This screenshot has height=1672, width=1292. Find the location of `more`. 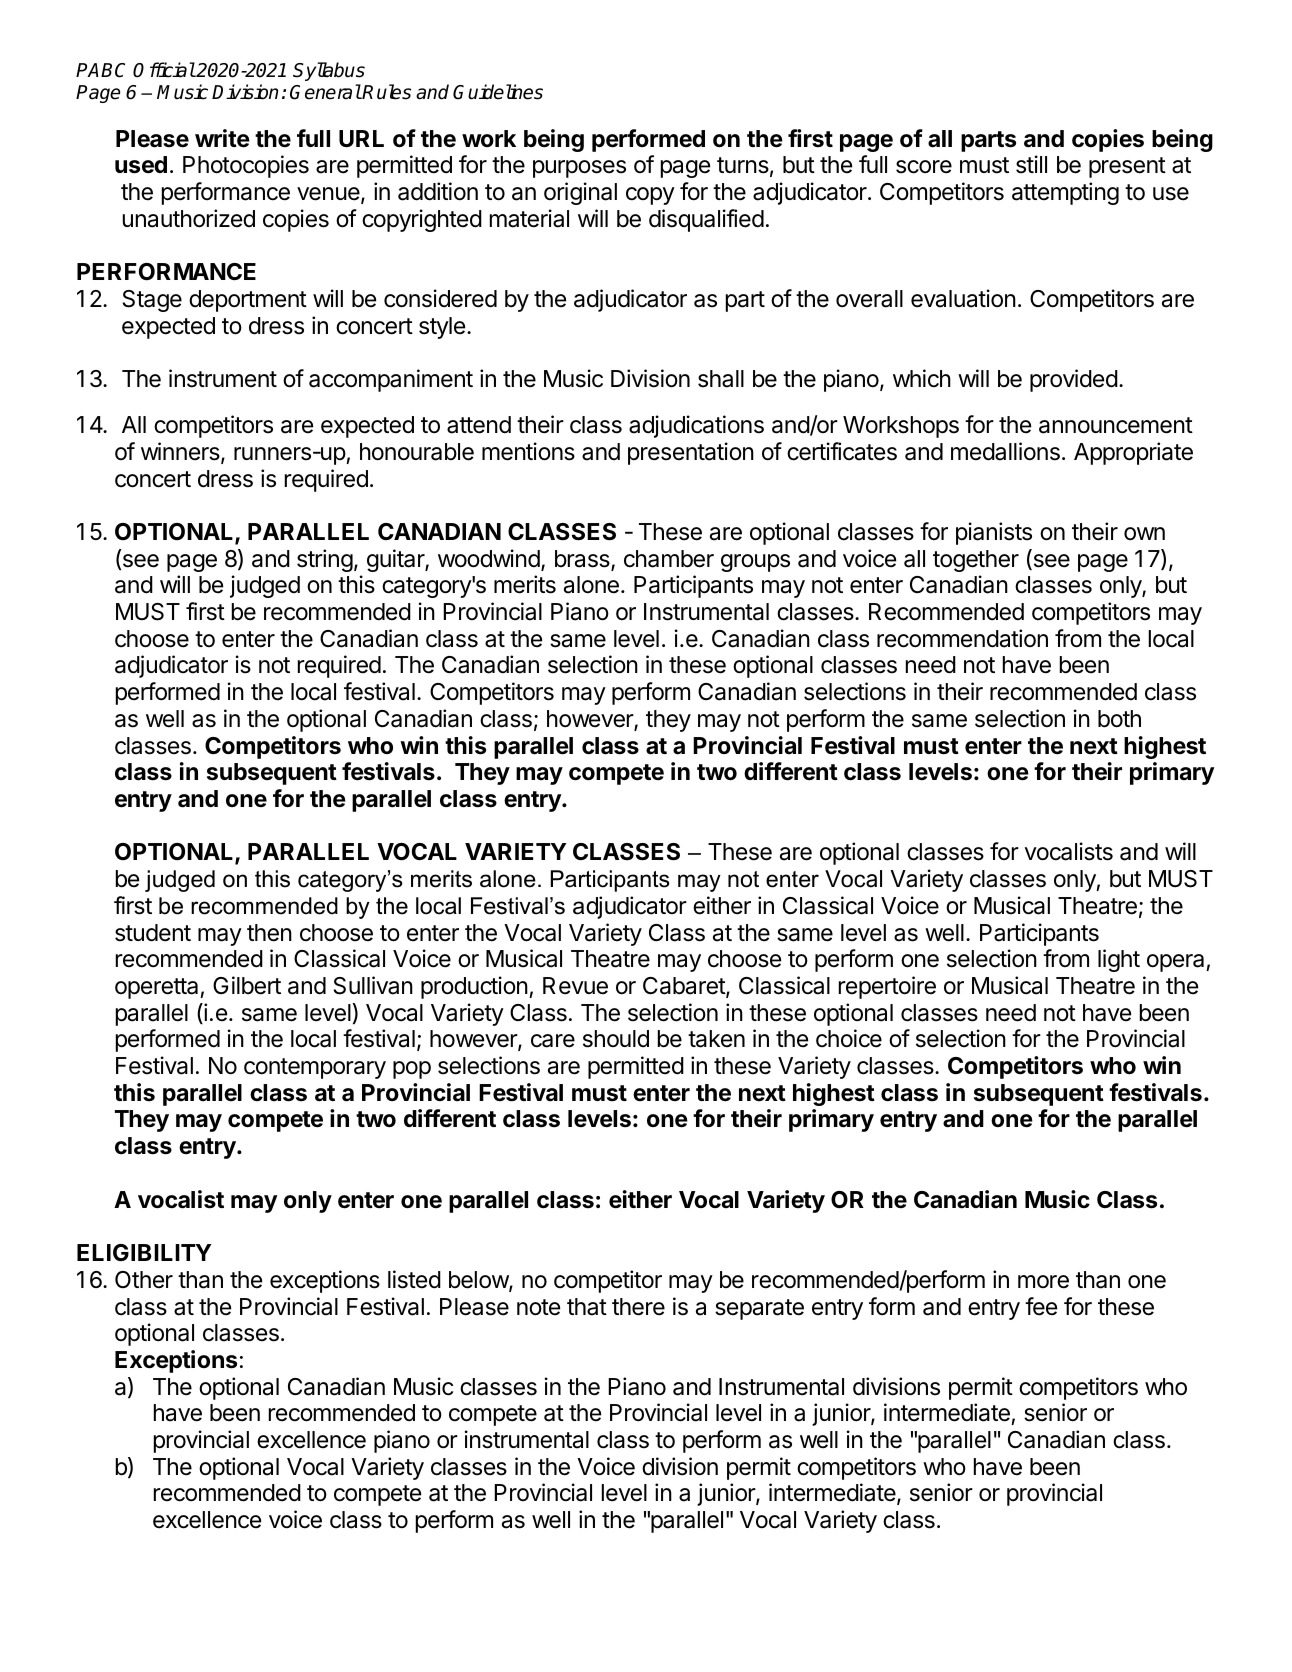

more is located at coordinates (1043, 1282).
